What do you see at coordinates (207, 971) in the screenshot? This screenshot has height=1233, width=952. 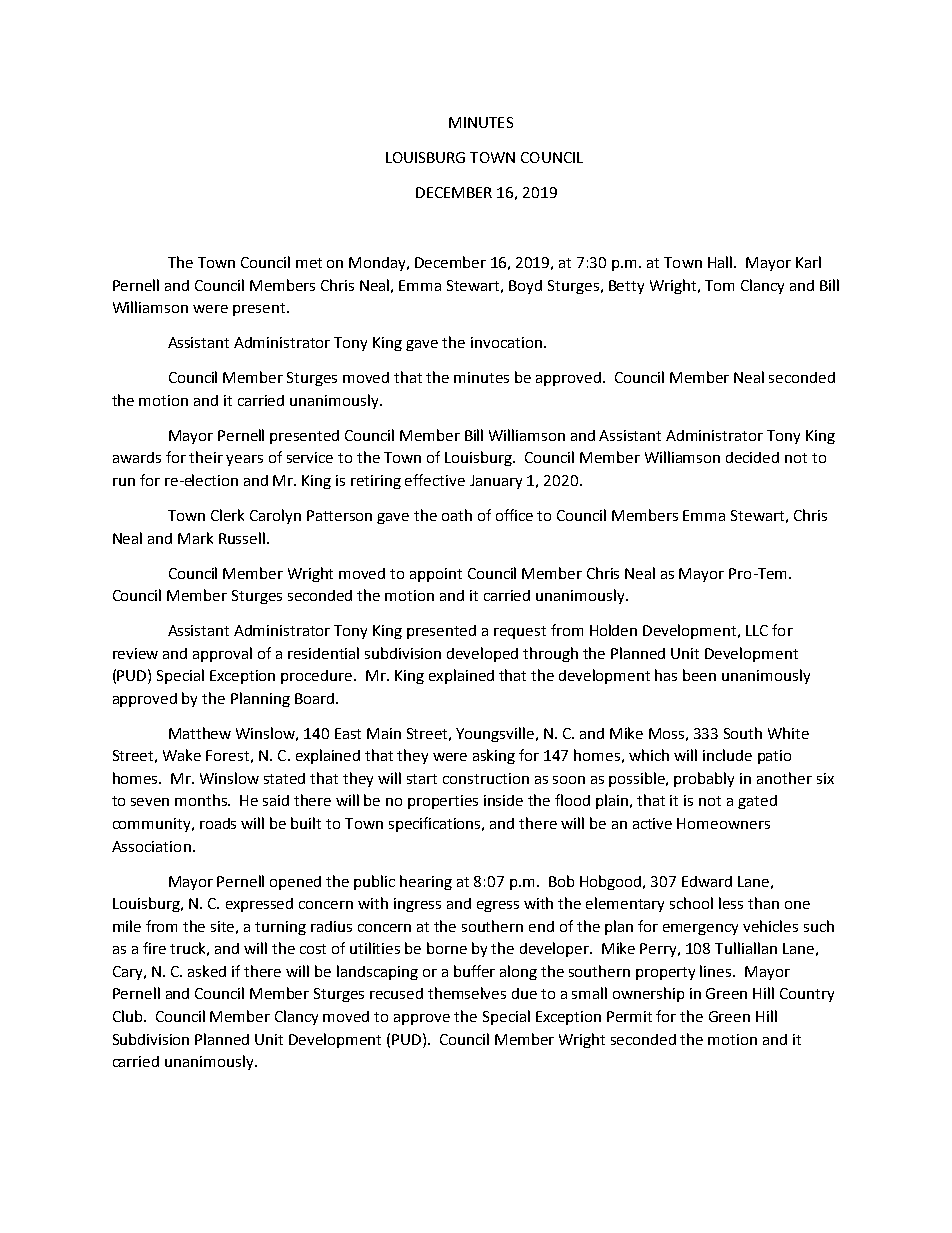 I see `asked` at bounding box center [207, 971].
